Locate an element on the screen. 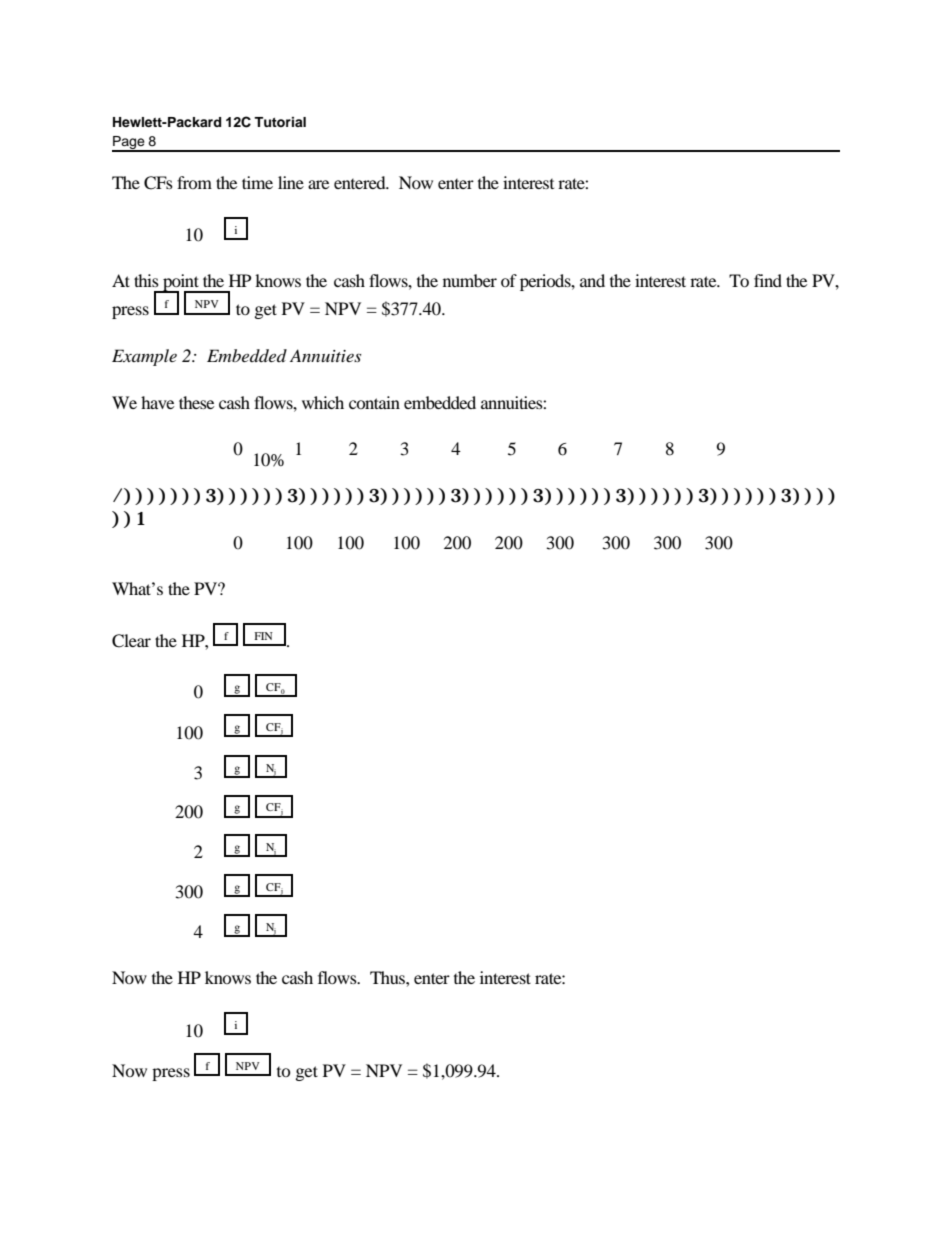 The height and width of the screenshot is (1233, 952). find is located at coordinates (768, 280).
